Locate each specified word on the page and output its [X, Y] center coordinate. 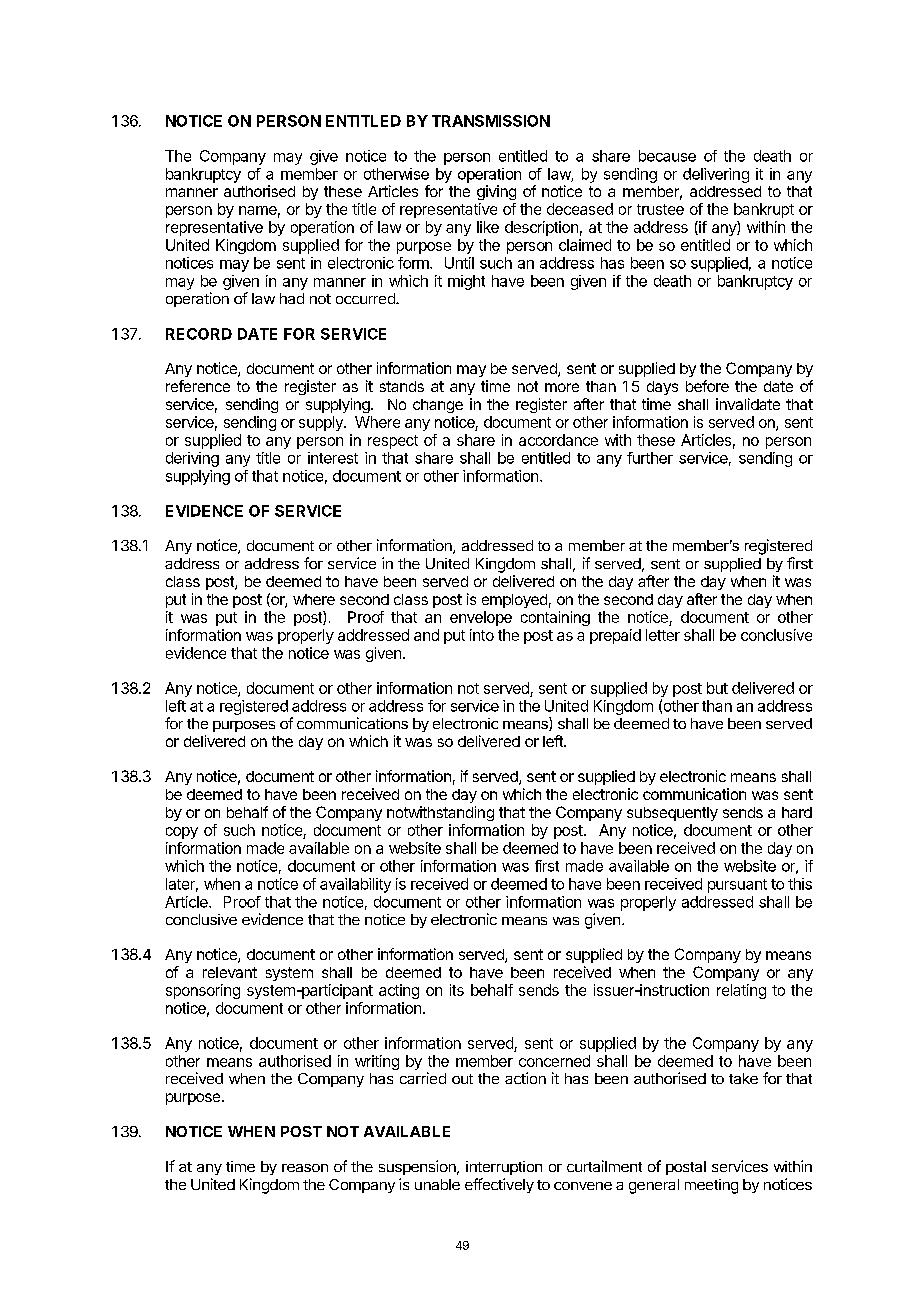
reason [305, 1168]
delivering [716, 175]
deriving [192, 459]
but [717, 688]
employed [514, 601]
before [707, 386]
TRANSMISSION [491, 121]
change [438, 406]
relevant [230, 972]
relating [741, 991]
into [482, 635]
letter [663, 635]
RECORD [199, 334]
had [292, 298]
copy [182, 833]
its [457, 990]
